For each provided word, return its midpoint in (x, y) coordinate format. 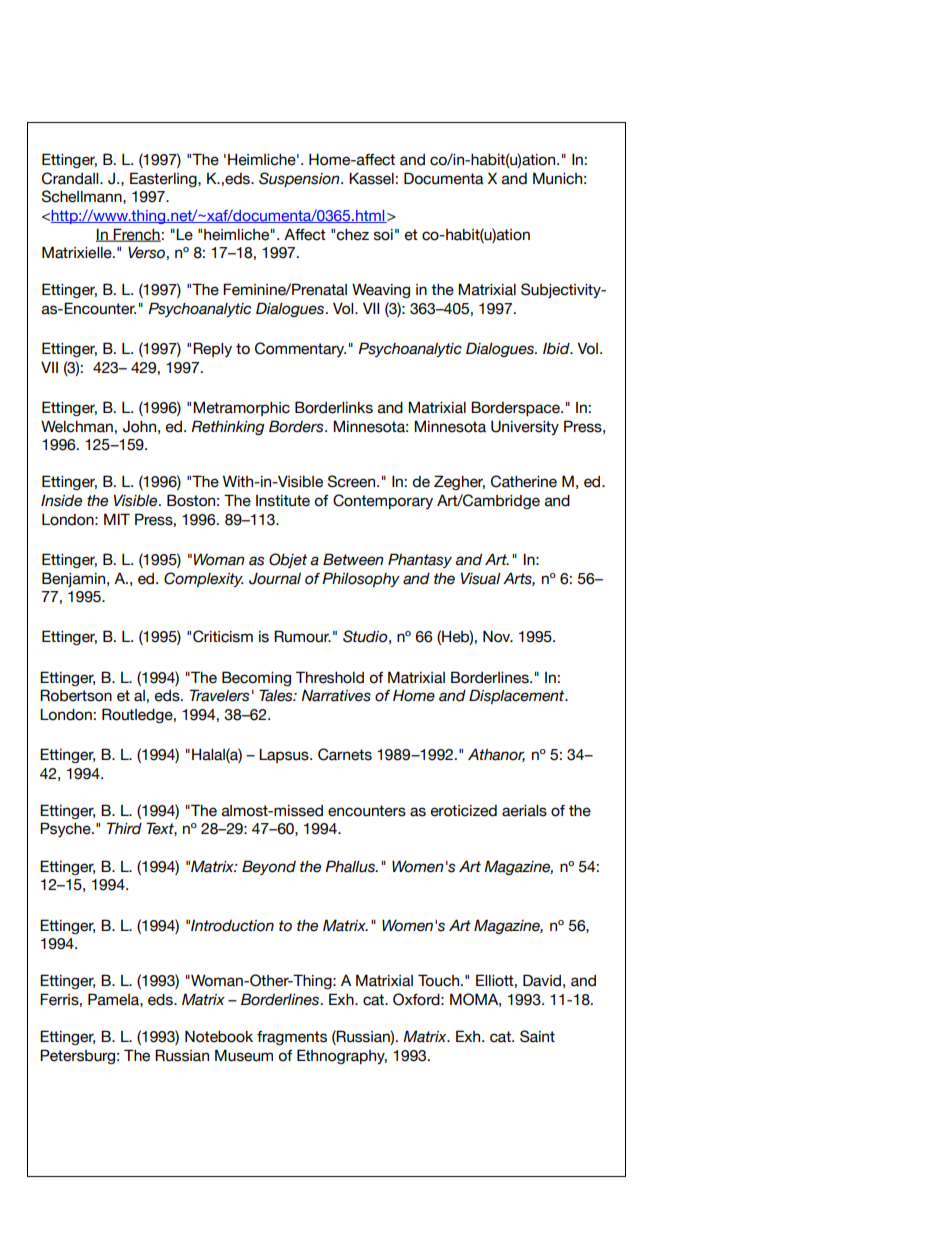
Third (124, 828)
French (136, 235)
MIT (117, 519)
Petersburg (77, 1056)
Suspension (300, 179)
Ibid (557, 349)
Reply (212, 349)
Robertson (76, 695)
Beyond (269, 867)
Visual (481, 578)
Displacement (518, 696)
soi (383, 235)
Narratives (336, 696)
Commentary (300, 349)
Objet (288, 560)
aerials (524, 811)
